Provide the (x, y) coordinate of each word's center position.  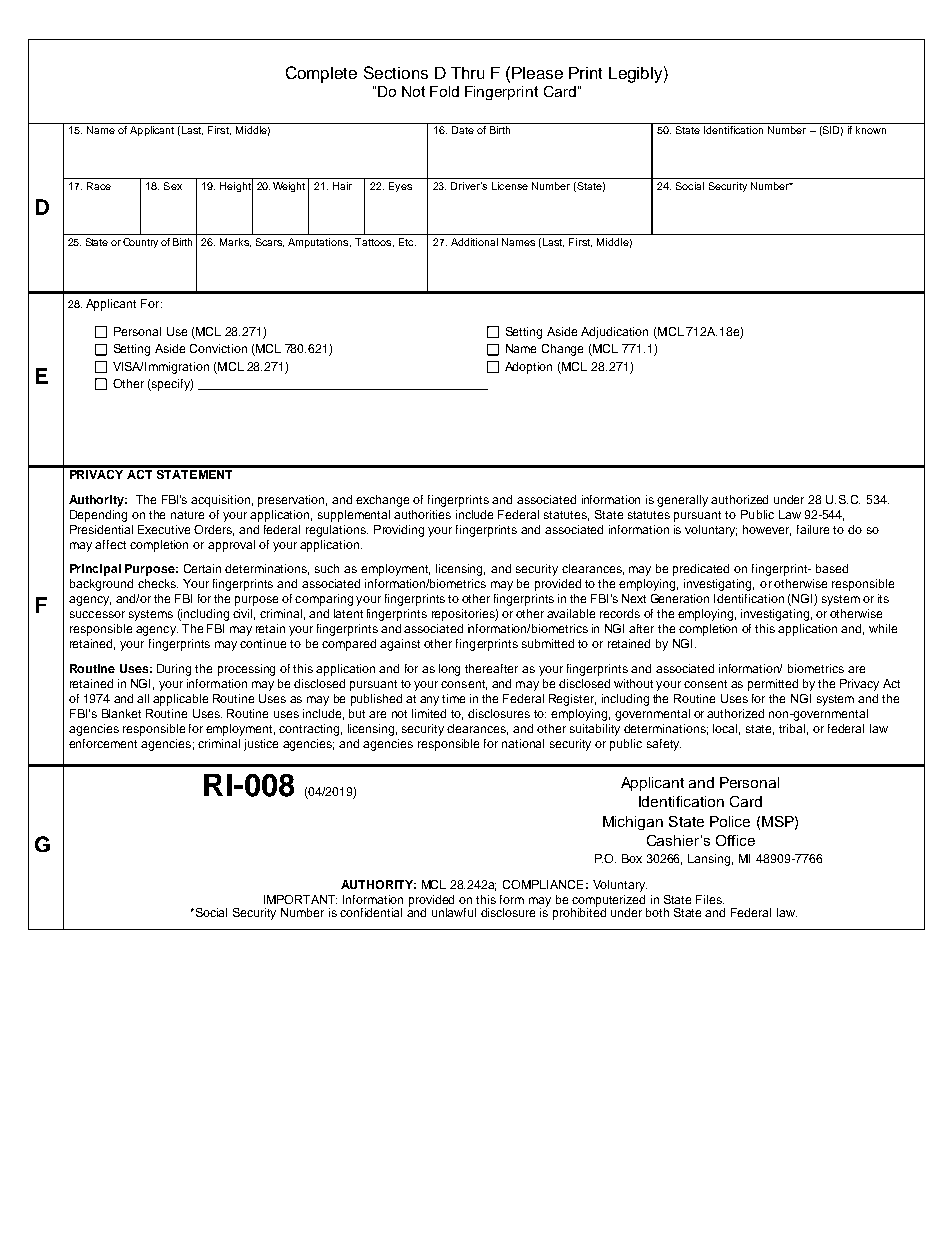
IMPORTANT (300, 899)
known (871, 130)
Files (710, 899)
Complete (321, 74)
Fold (444, 91)
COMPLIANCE (543, 884)
